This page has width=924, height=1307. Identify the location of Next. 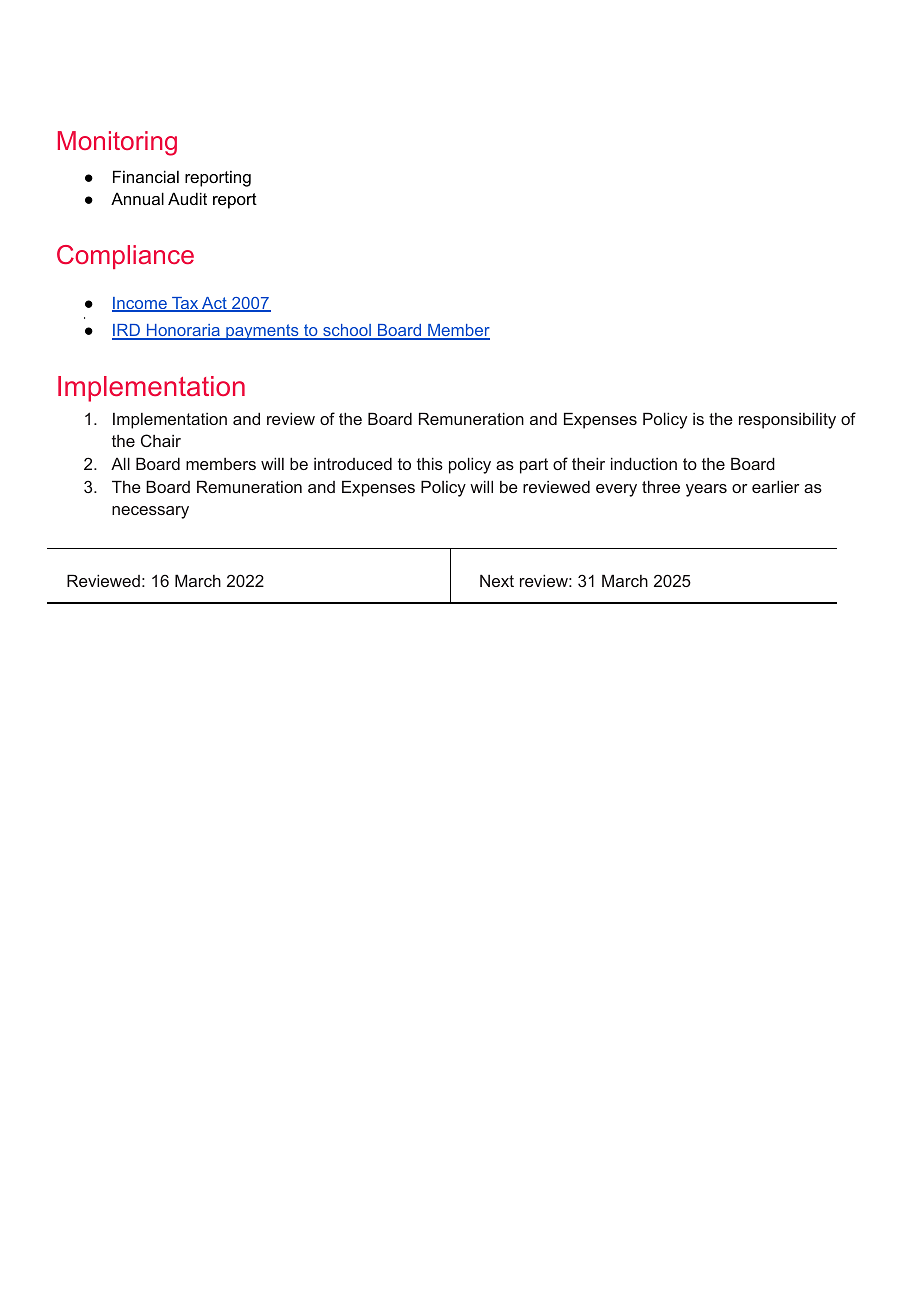
(497, 580).
